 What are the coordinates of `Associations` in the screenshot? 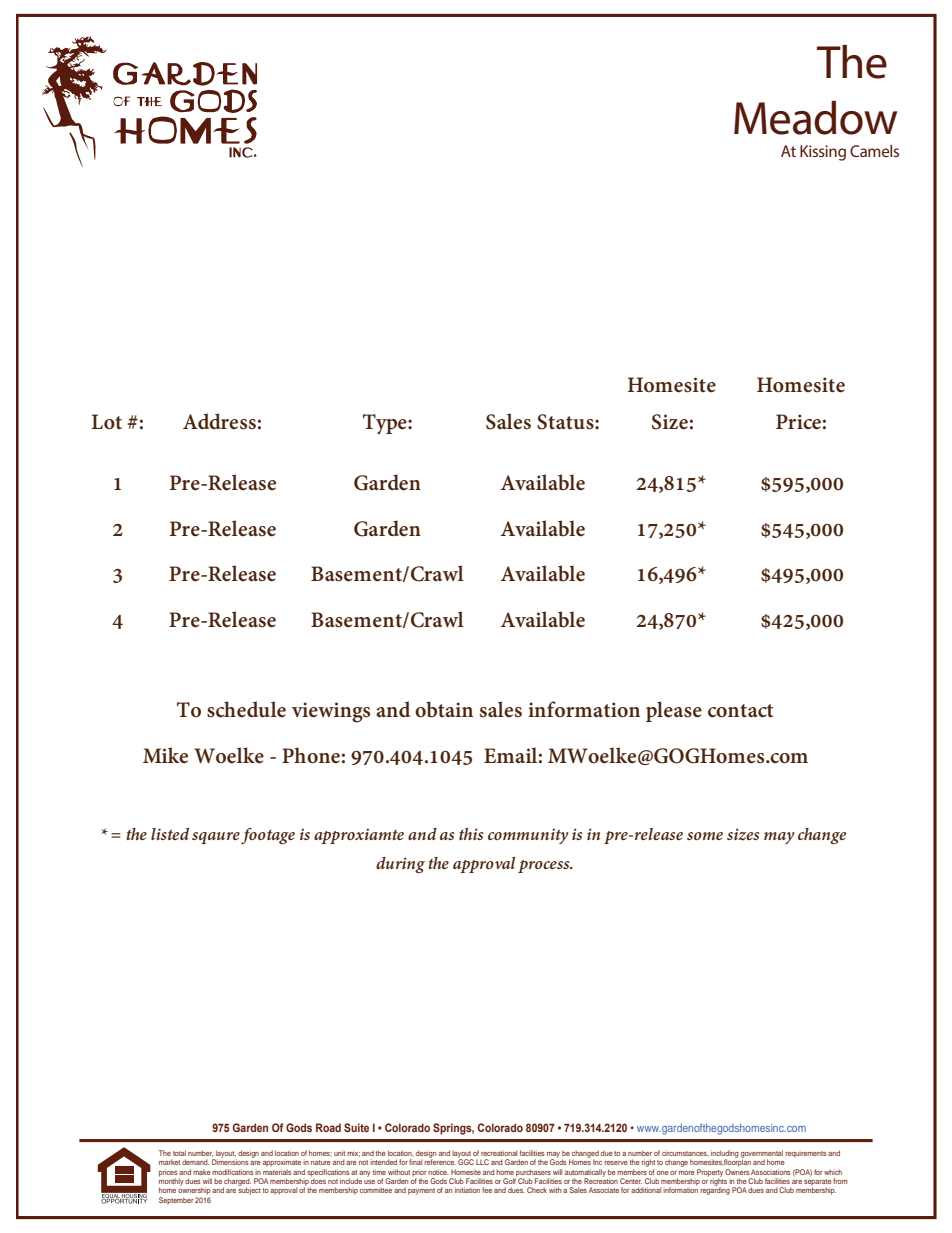 It's located at (771, 1172).
